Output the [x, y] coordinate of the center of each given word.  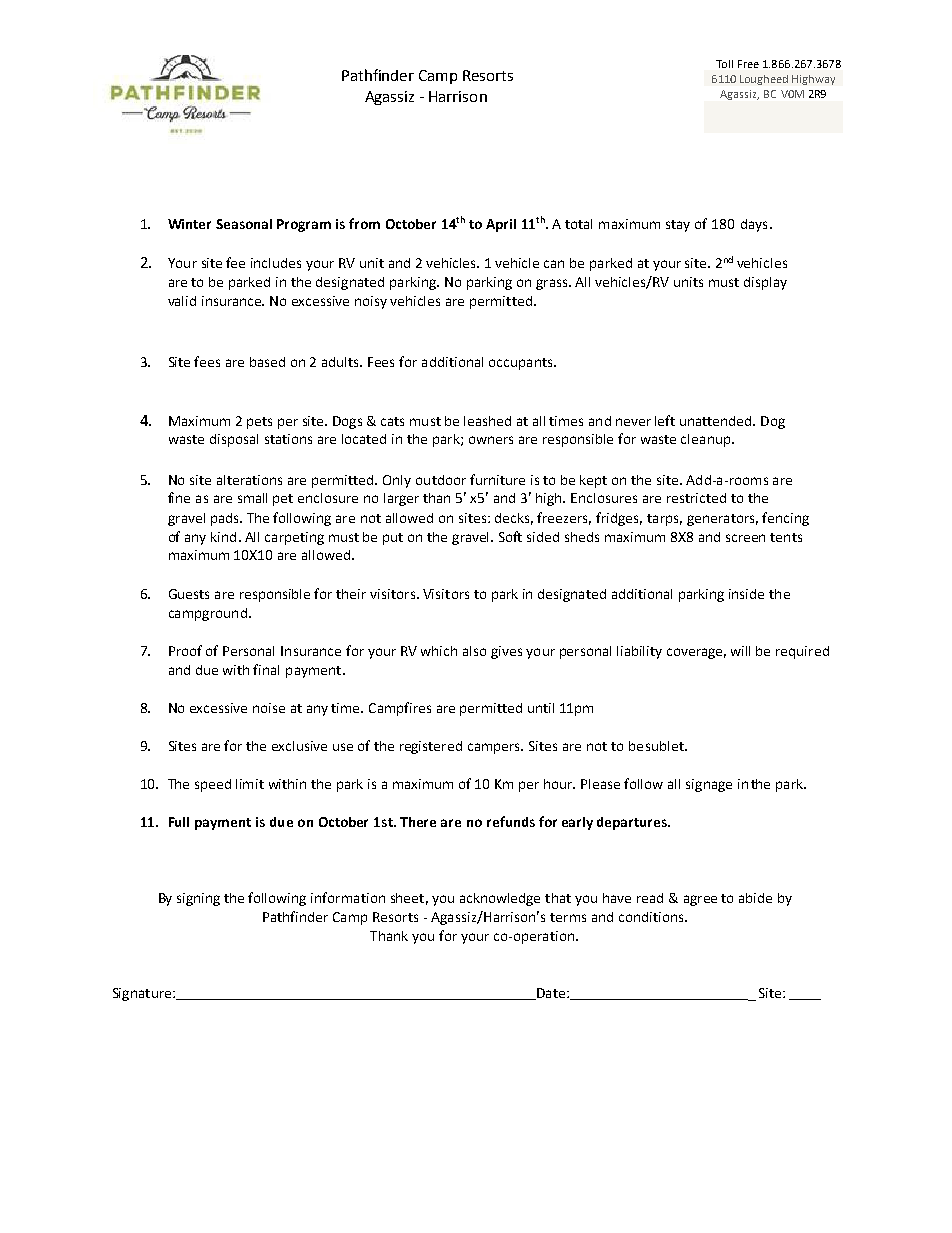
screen [745, 538]
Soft [510, 536]
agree [700, 900]
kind [223, 537]
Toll [724, 64]
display [765, 283]
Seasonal [244, 224]
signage [709, 785]
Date [550, 994]
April [501, 225]
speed [213, 785]
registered [431, 747]
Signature [143, 994]
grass [553, 284]
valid [182, 301]
